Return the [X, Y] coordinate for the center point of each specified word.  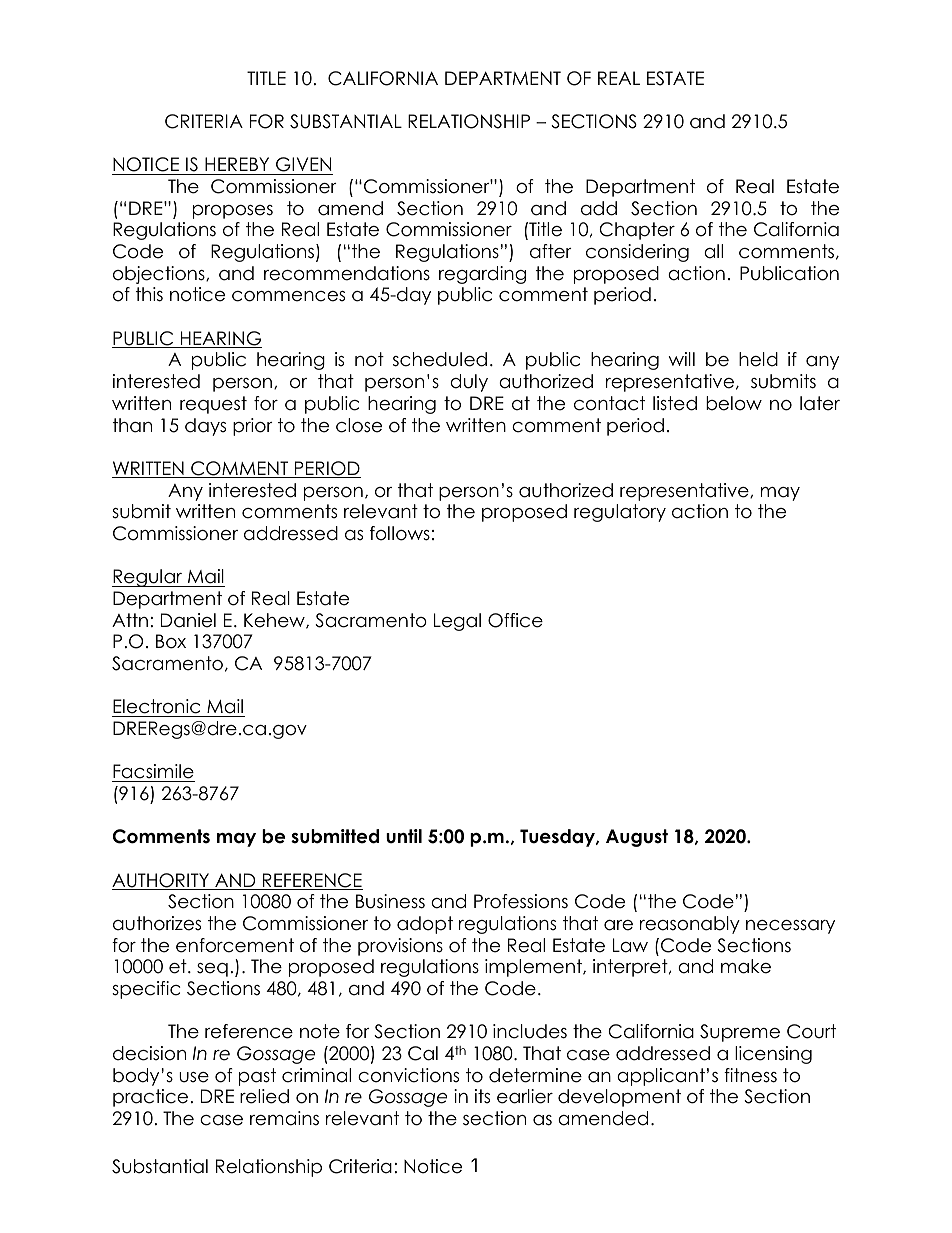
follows [400, 533]
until [404, 836]
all [713, 251]
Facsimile [153, 771]
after [551, 251]
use [194, 1077]
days [205, 427]
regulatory [620, 513]
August [637, 838]
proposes [233, 212]
